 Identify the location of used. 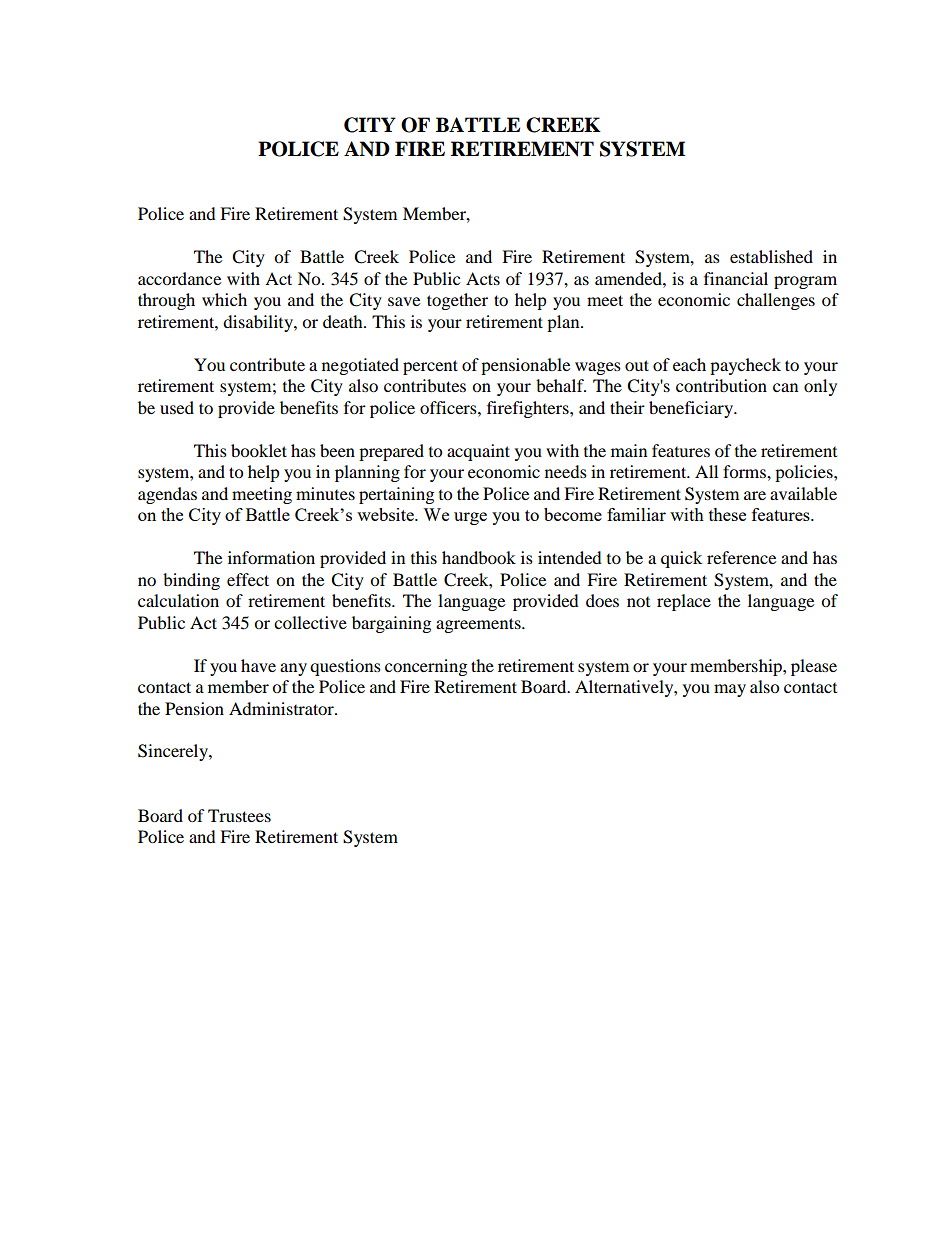
(177, 407).
